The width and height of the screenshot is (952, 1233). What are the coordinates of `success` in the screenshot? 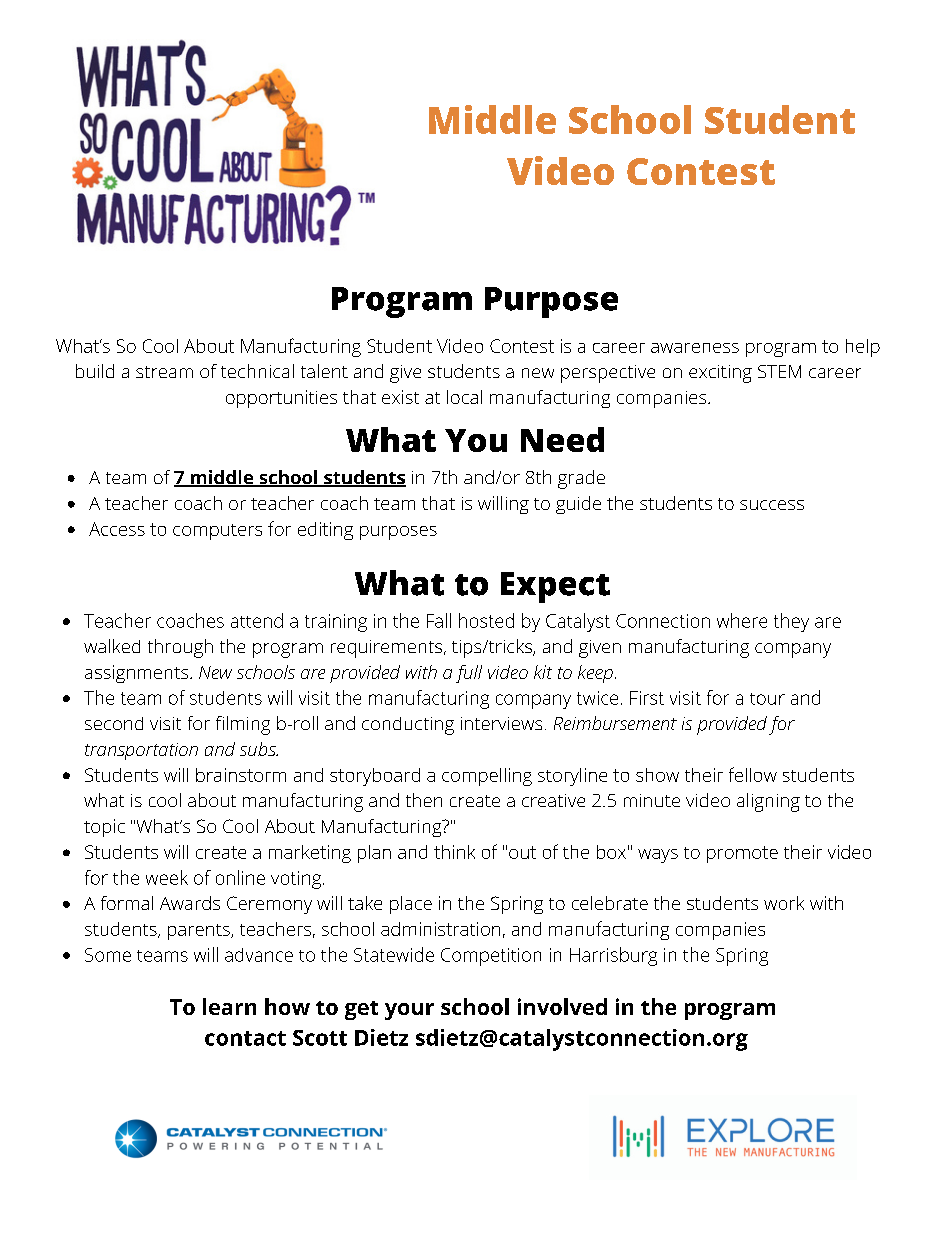 It's located at (772, 505).
